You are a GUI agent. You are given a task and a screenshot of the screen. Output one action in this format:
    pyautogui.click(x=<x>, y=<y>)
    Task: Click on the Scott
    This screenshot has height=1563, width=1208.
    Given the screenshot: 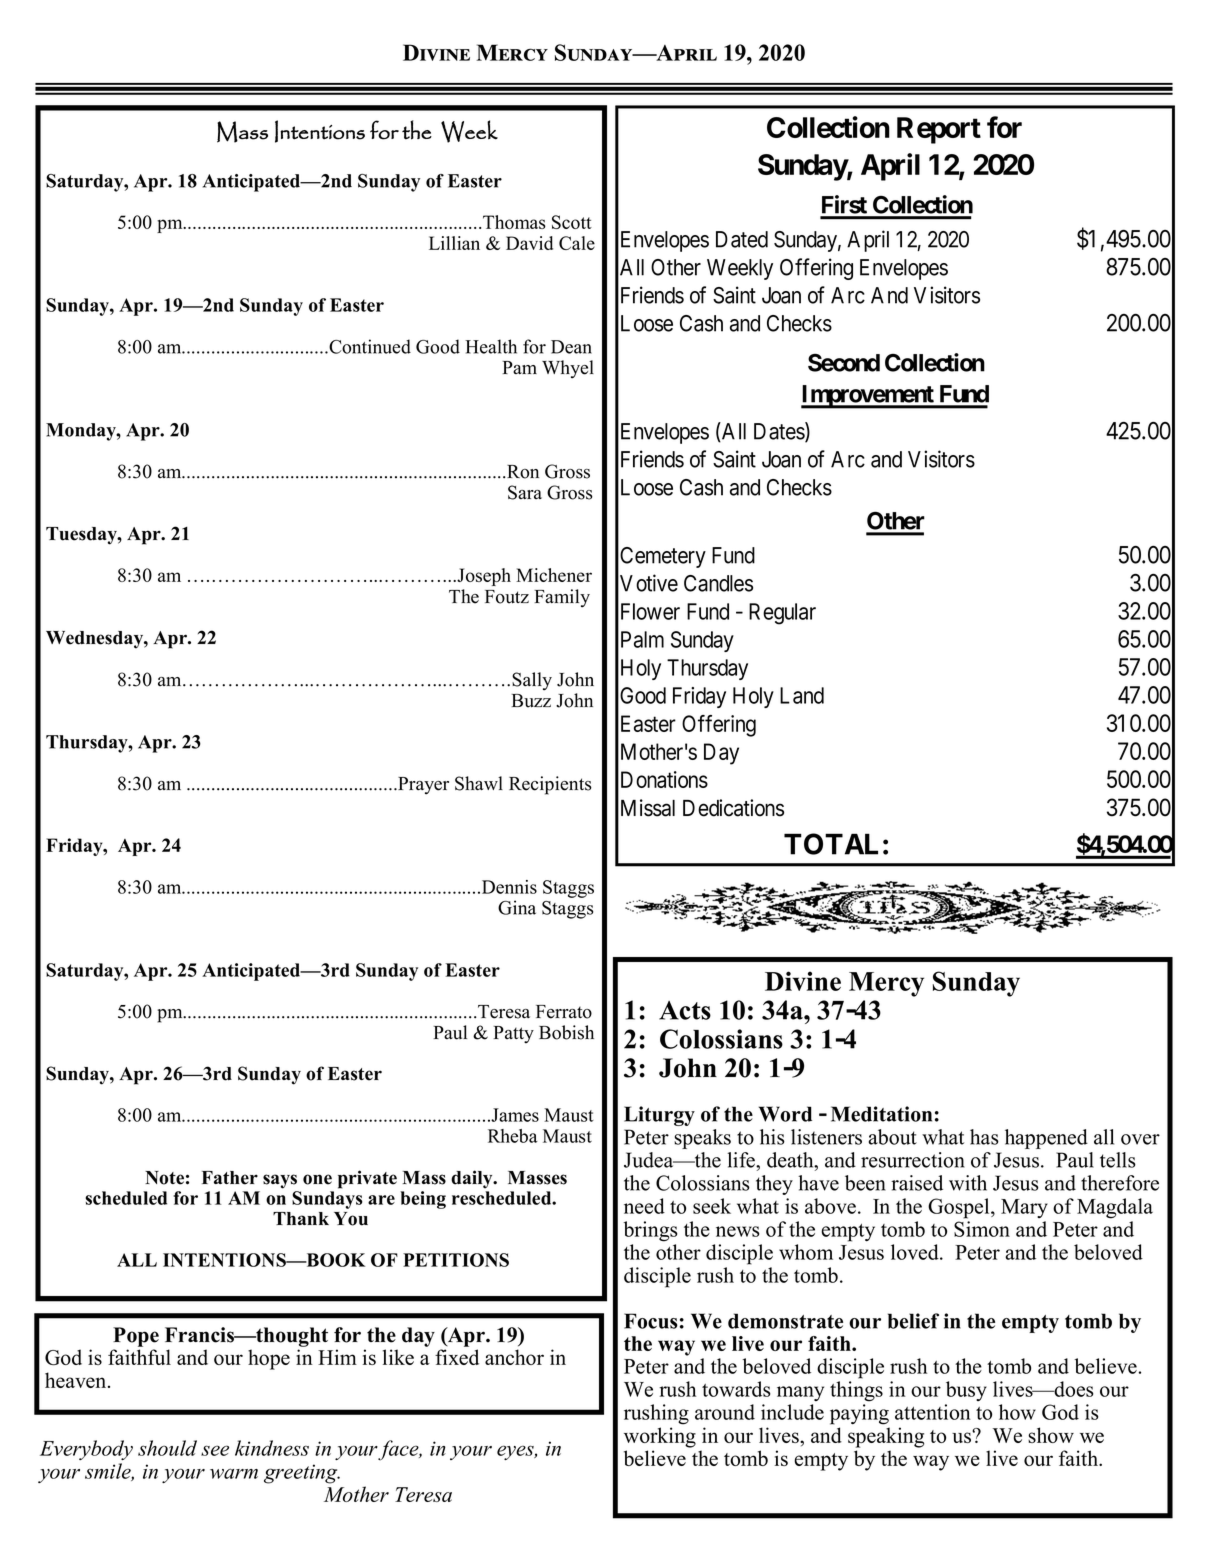 What is the action you would take?
    pyautogui.click(x=572, y=222)
